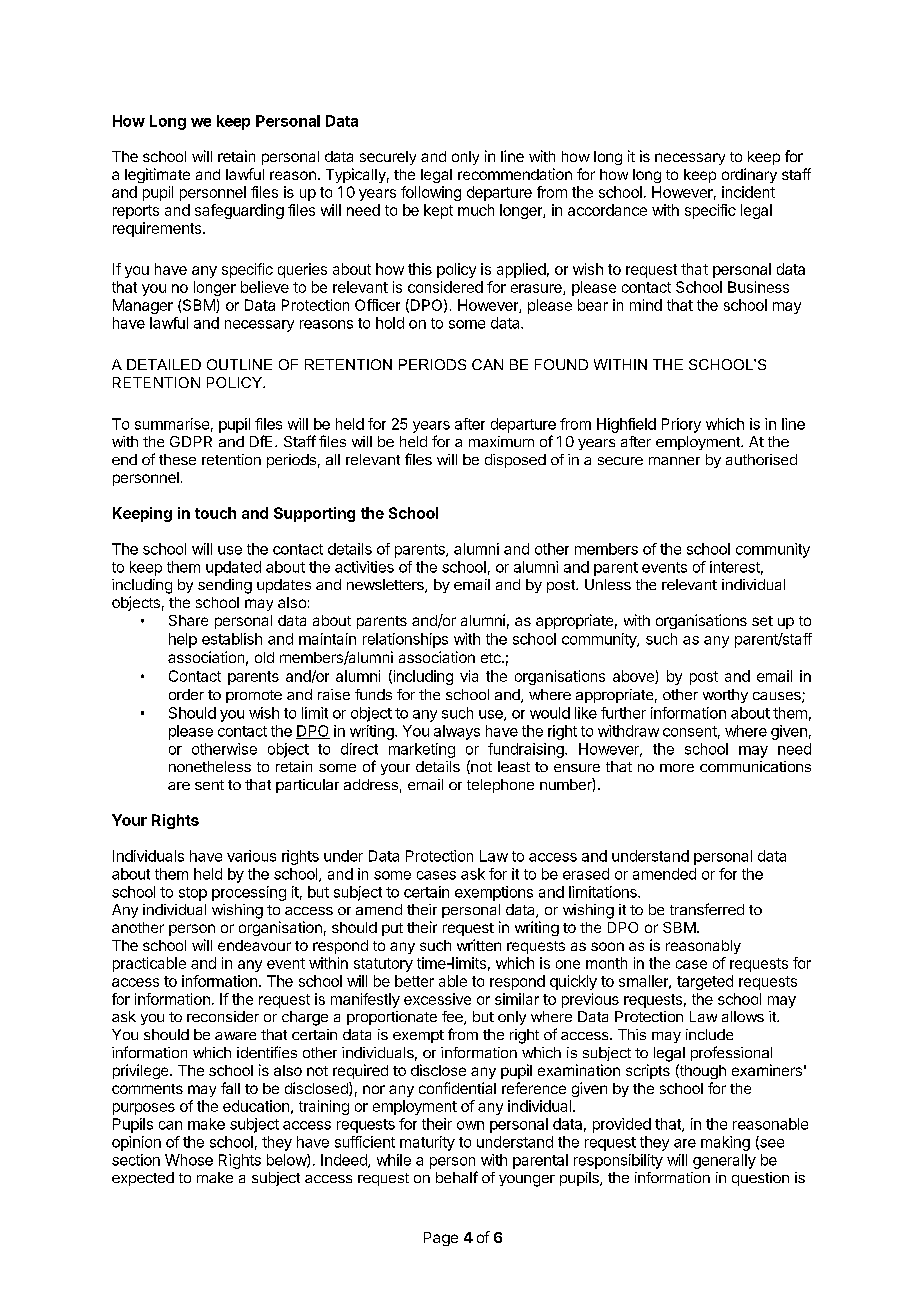  Describe the element at coordinates (748, 192) in the screenshot. I see `incident` at that location.
